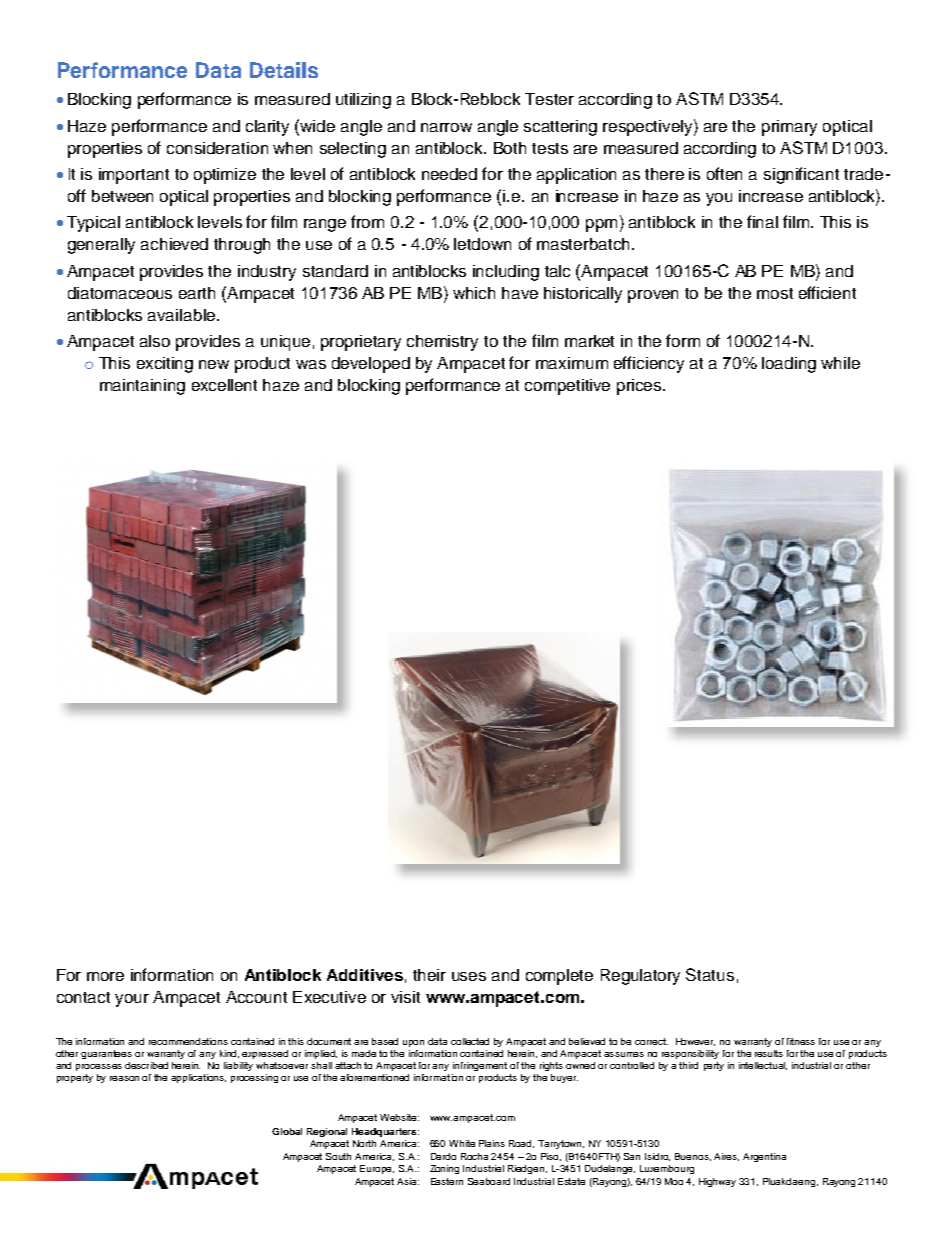  Describe the element at coordinates (567, 387) in the page. I see `competitive` at that location.
